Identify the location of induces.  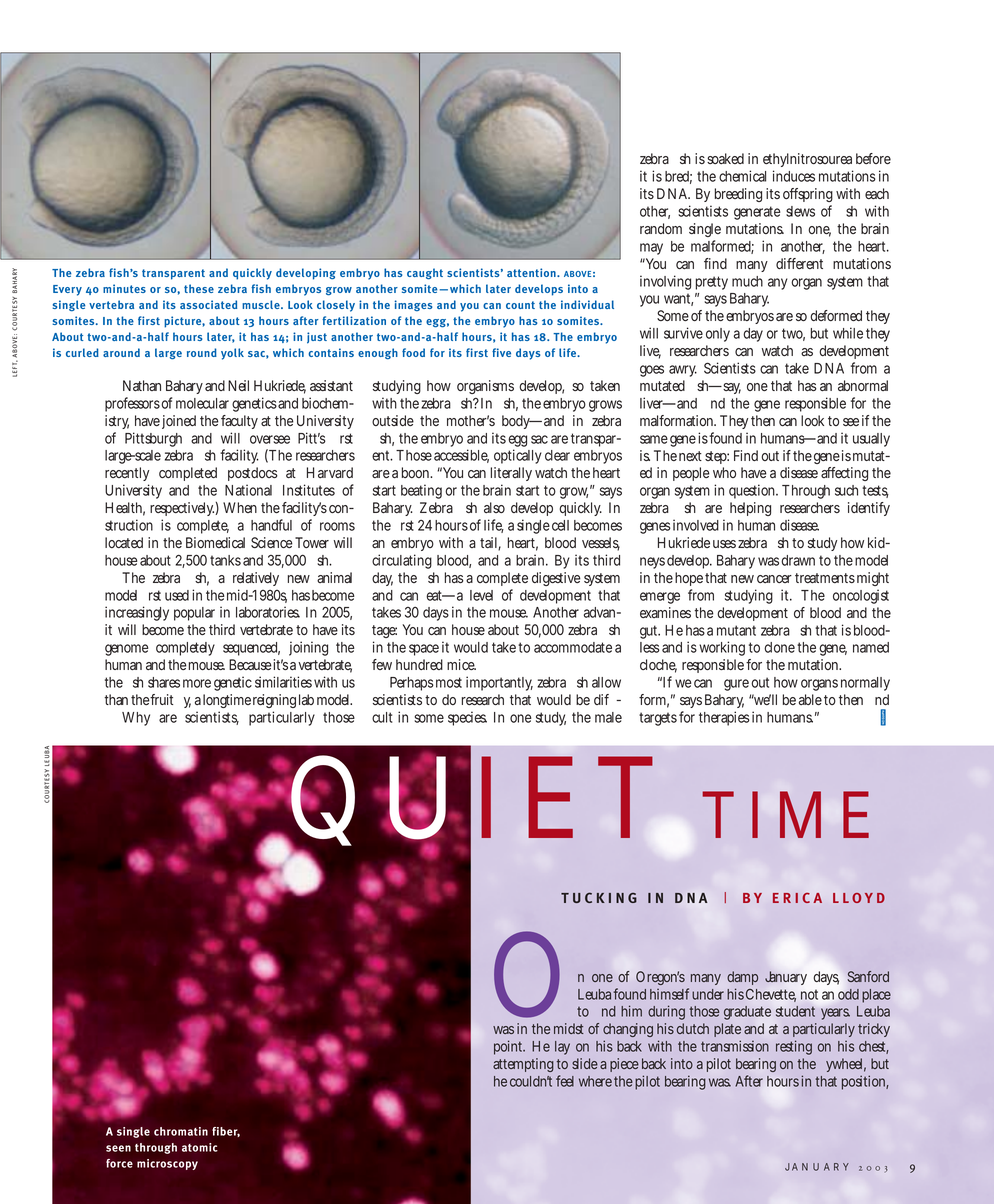
(794, 176).
